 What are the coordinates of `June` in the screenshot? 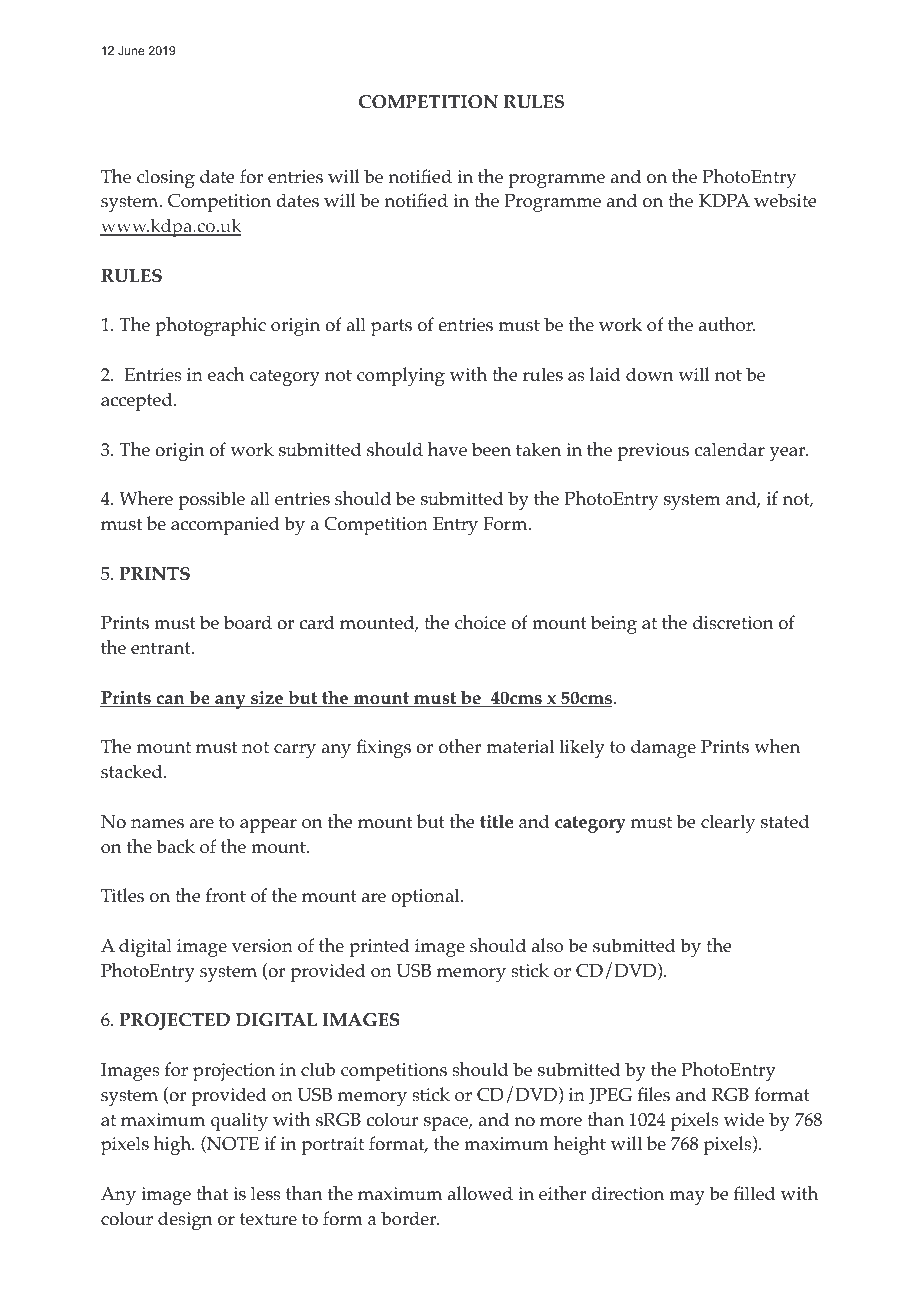 It's located at (131, 50).
